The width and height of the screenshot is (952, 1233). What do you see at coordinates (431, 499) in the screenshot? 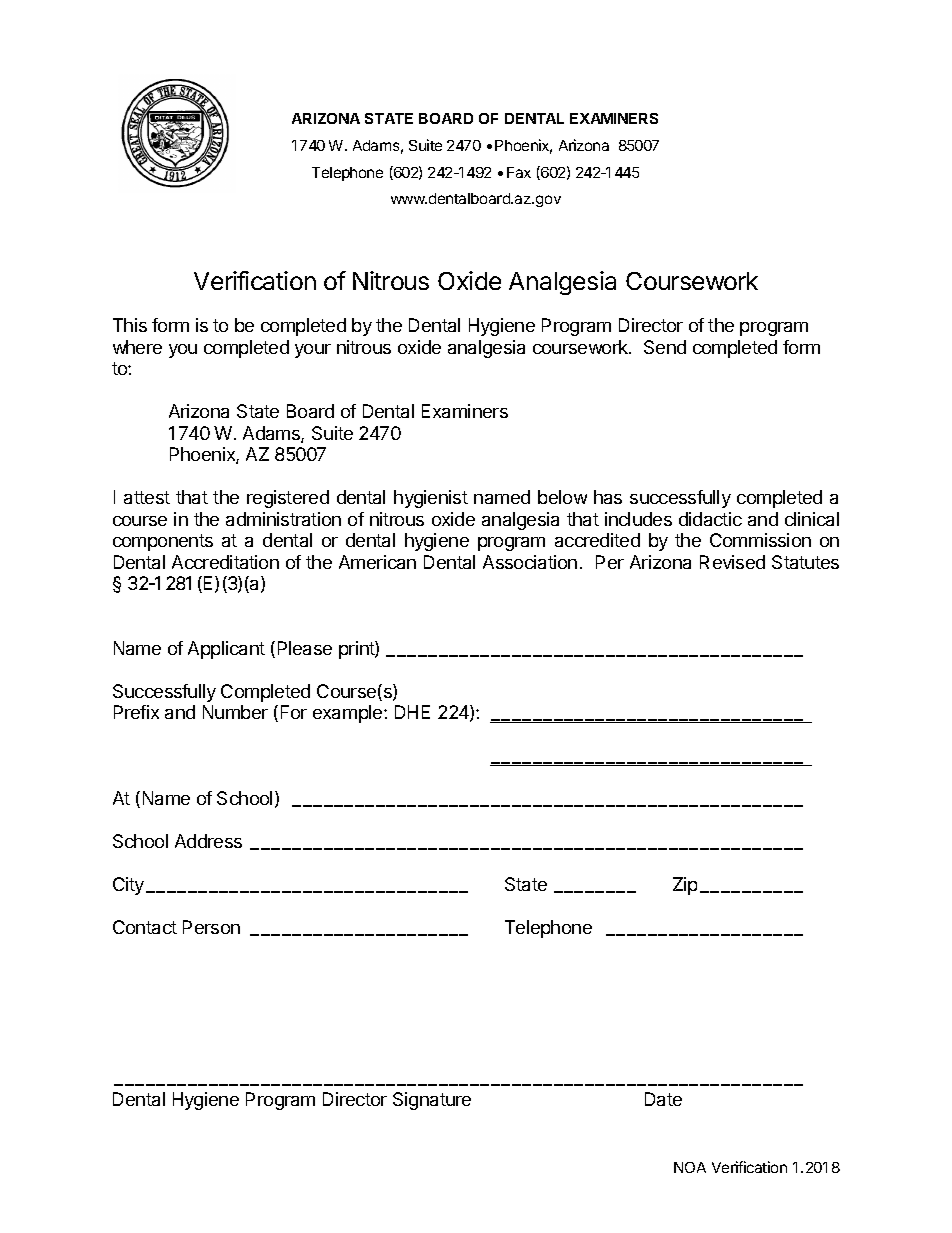
I see `hygienist` at bounding box center [431, 499].
